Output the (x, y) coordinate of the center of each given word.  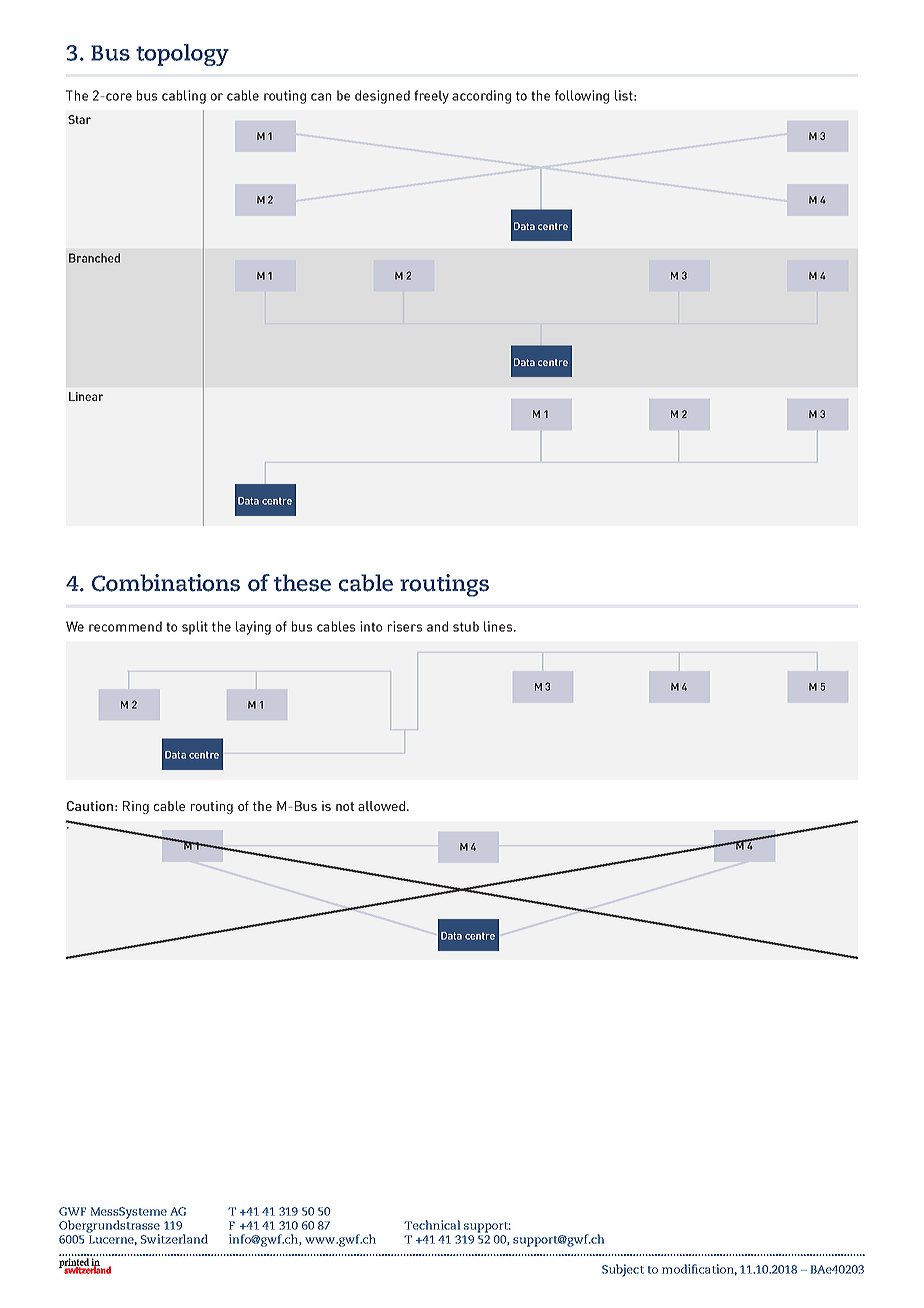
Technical (432, 1225)
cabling (184, 97)
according (481, 97)
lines (499, 626)
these (302, 583)
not (345, 806)
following (582, 97)
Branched (94, 258)
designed (382, 97)
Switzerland (174, 1239)
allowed (381, 806)
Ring (136, 807)
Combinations (166, 583)
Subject (623, 1270)
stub (466, 626)
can (321, 97)
